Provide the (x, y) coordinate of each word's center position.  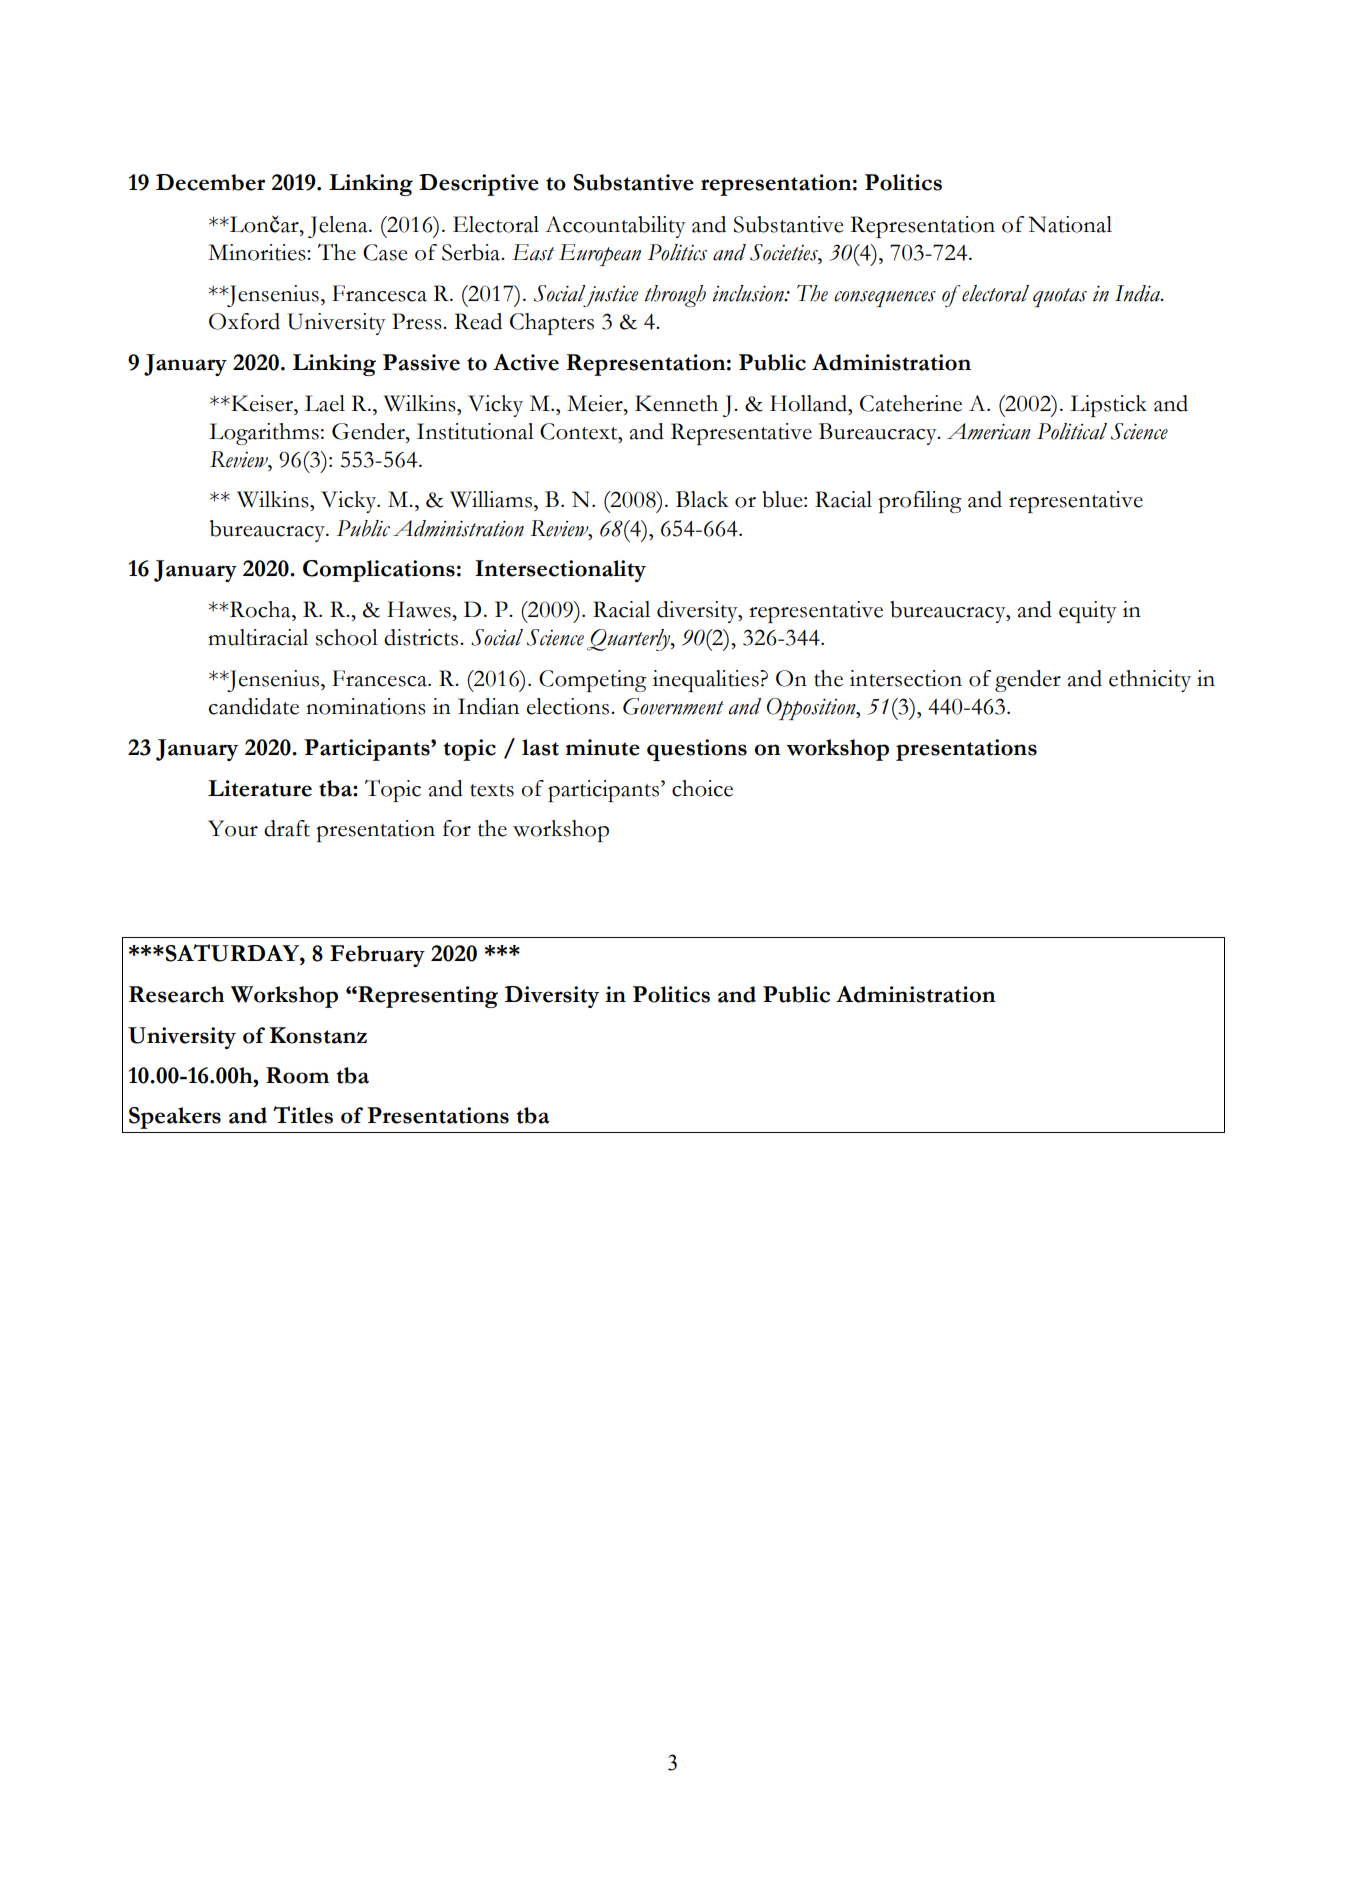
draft (287, 828)
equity (1088, 612)
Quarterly (629, 640)
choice (702, 788)
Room (297, 1075)
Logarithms (264, 434)
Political (1072, 431)
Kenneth (676, 403)
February (377, 956)
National (1070, 224)
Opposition (812, 709)
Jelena (339, 227)
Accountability (615, 227)
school (347, 637)
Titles (303, 1115)
